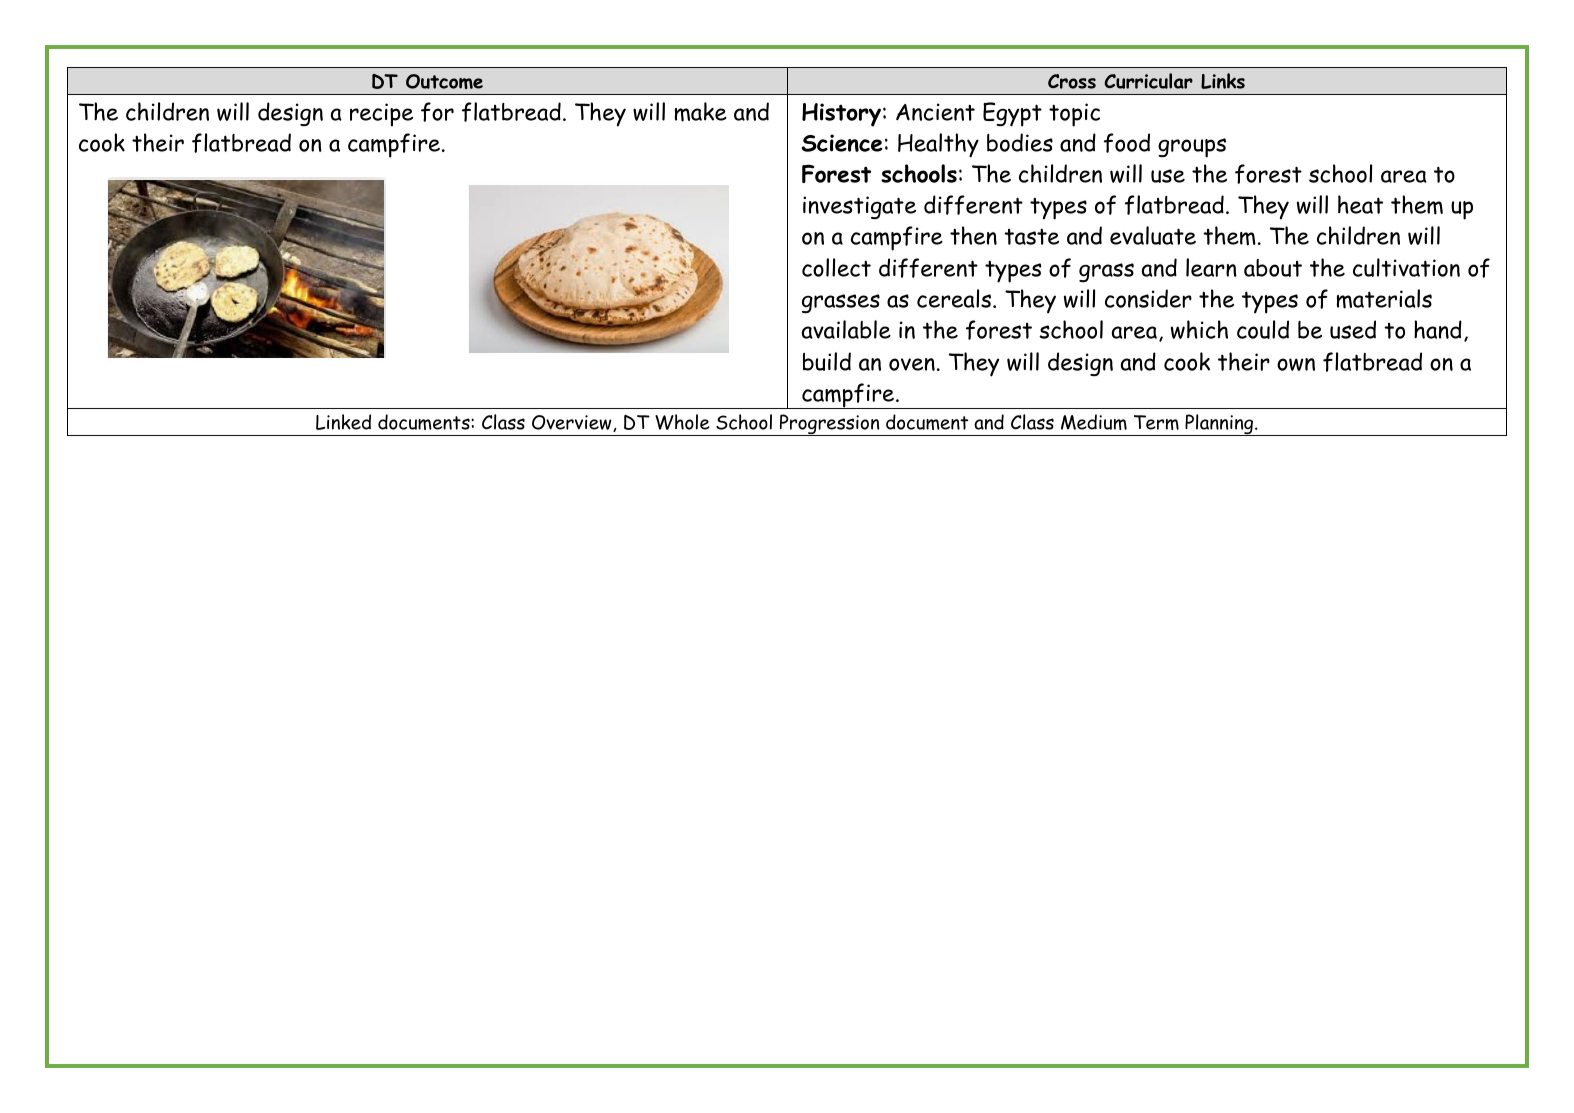 This page has height=1113, width=1574. What do you see at coordinates (938, 145) in the page?
I see `Healthy` at bounding box center [938, 145].
